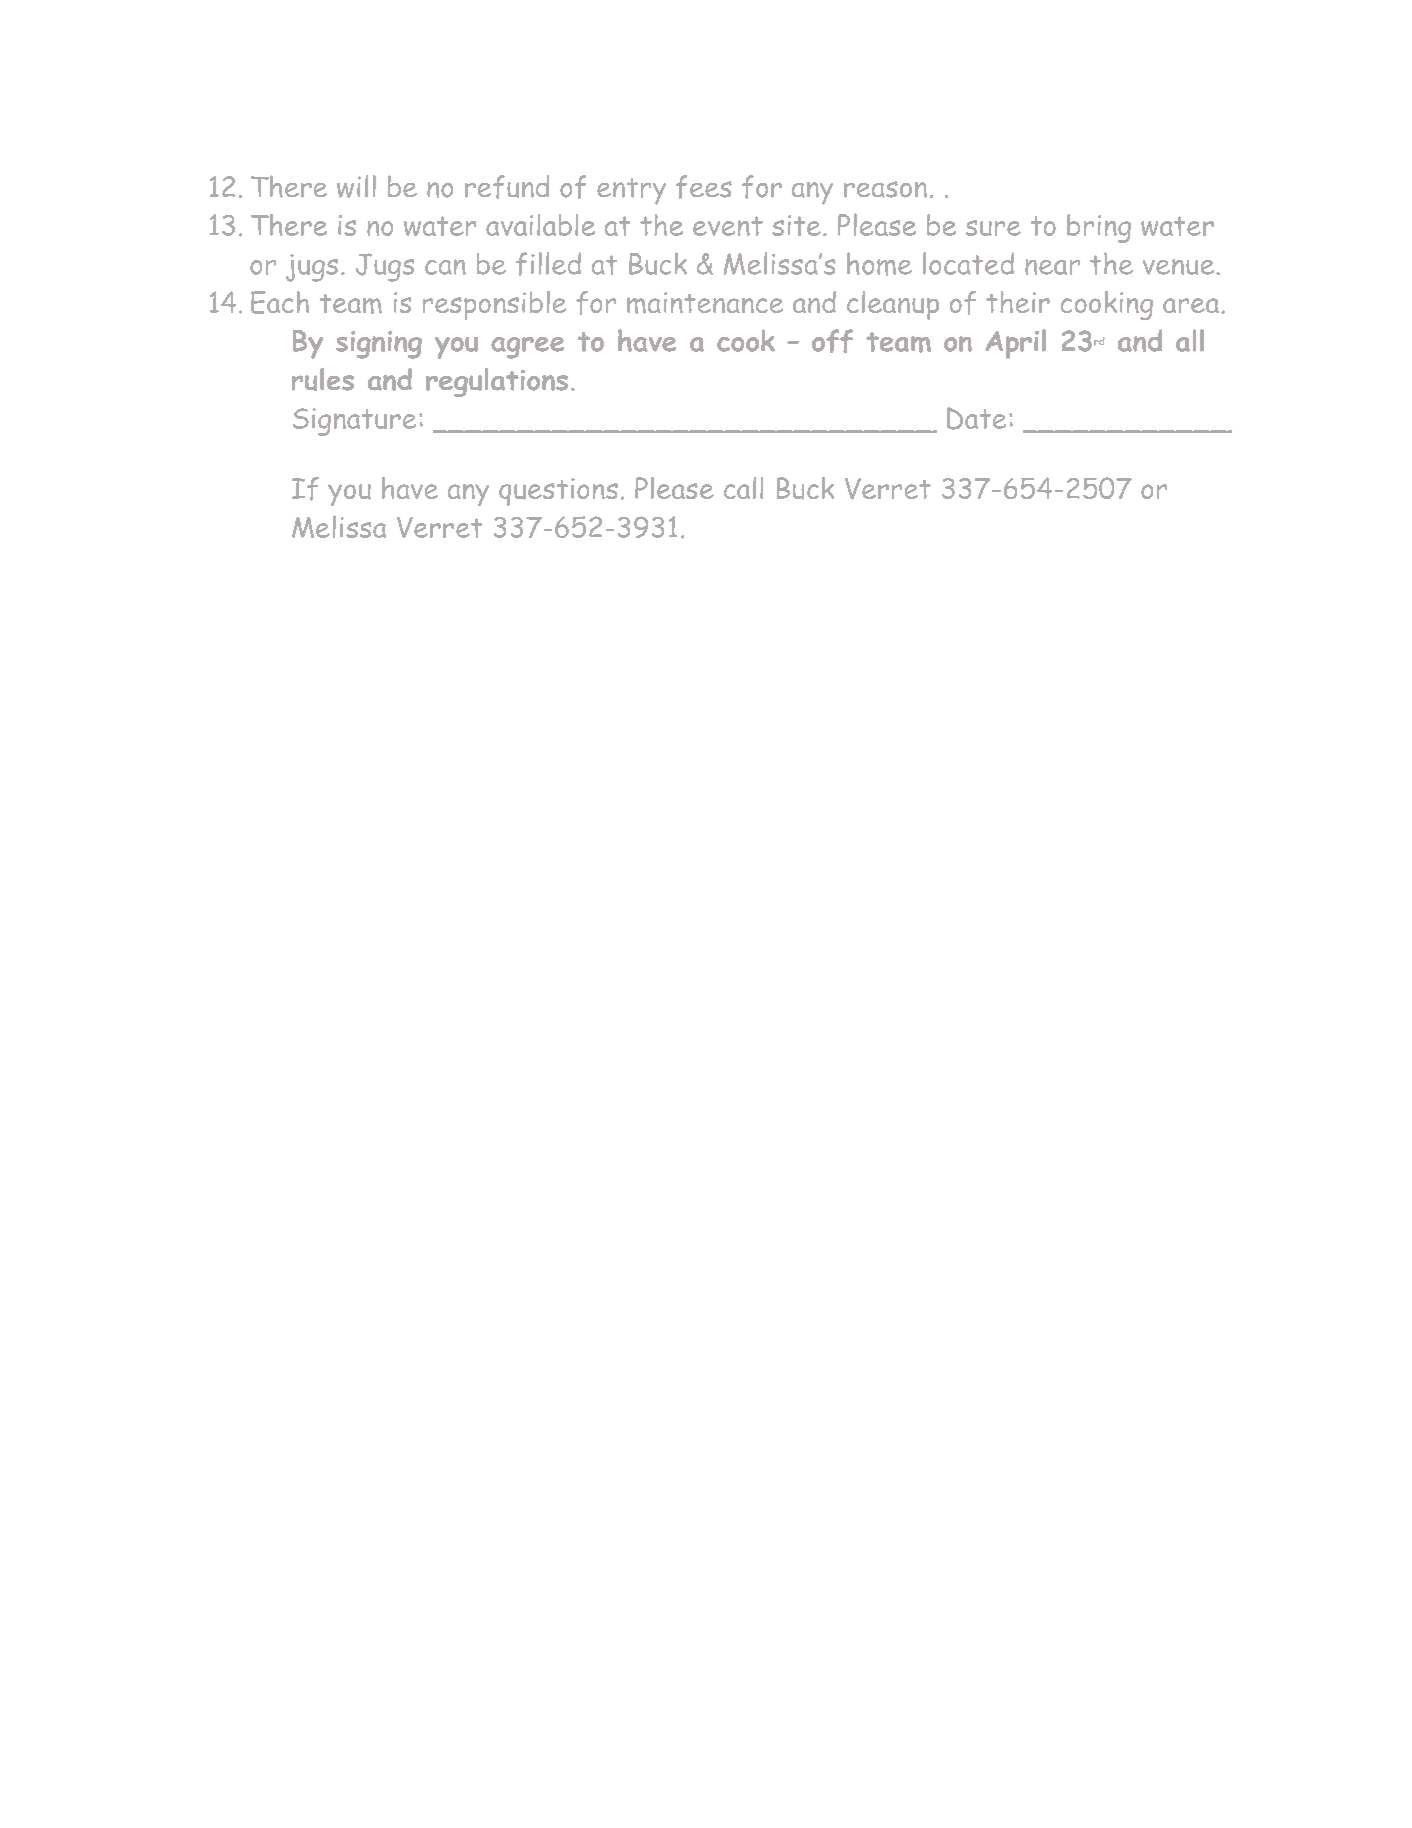  What do you see at coordinates (1018, 302) in the screenshot?
I see `their` at bounding box center [1018, 302].
